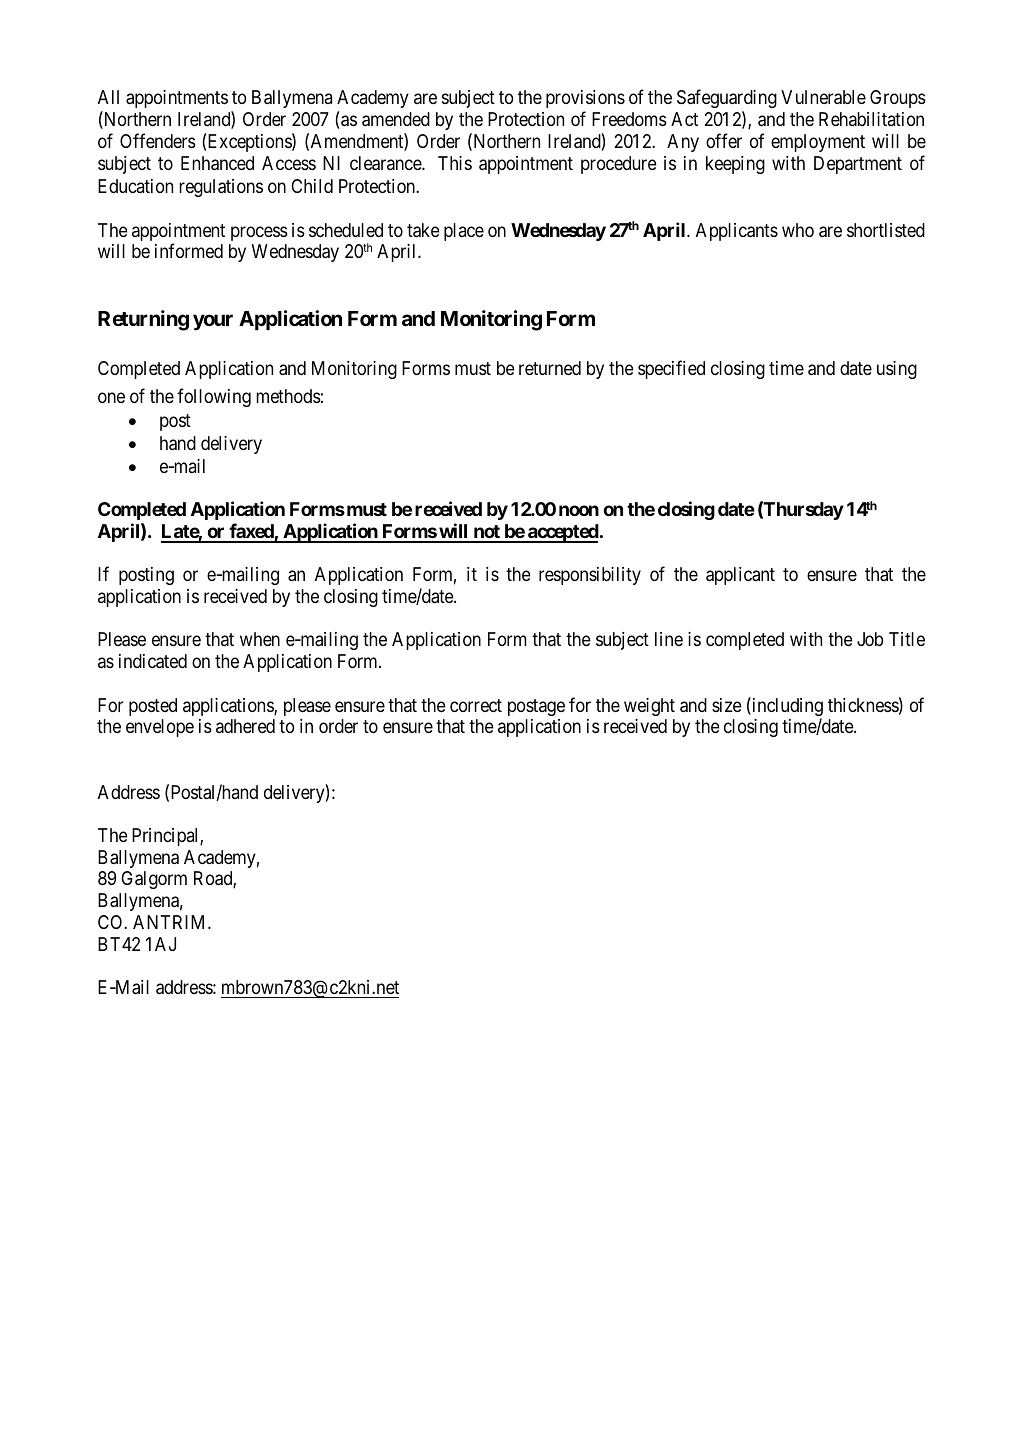 The width and height of the screenshot is (1022, 1446). What do you see at coordinates (550, 368) in the screenshot?
I see `returned` at bounding box center [550, 368].
